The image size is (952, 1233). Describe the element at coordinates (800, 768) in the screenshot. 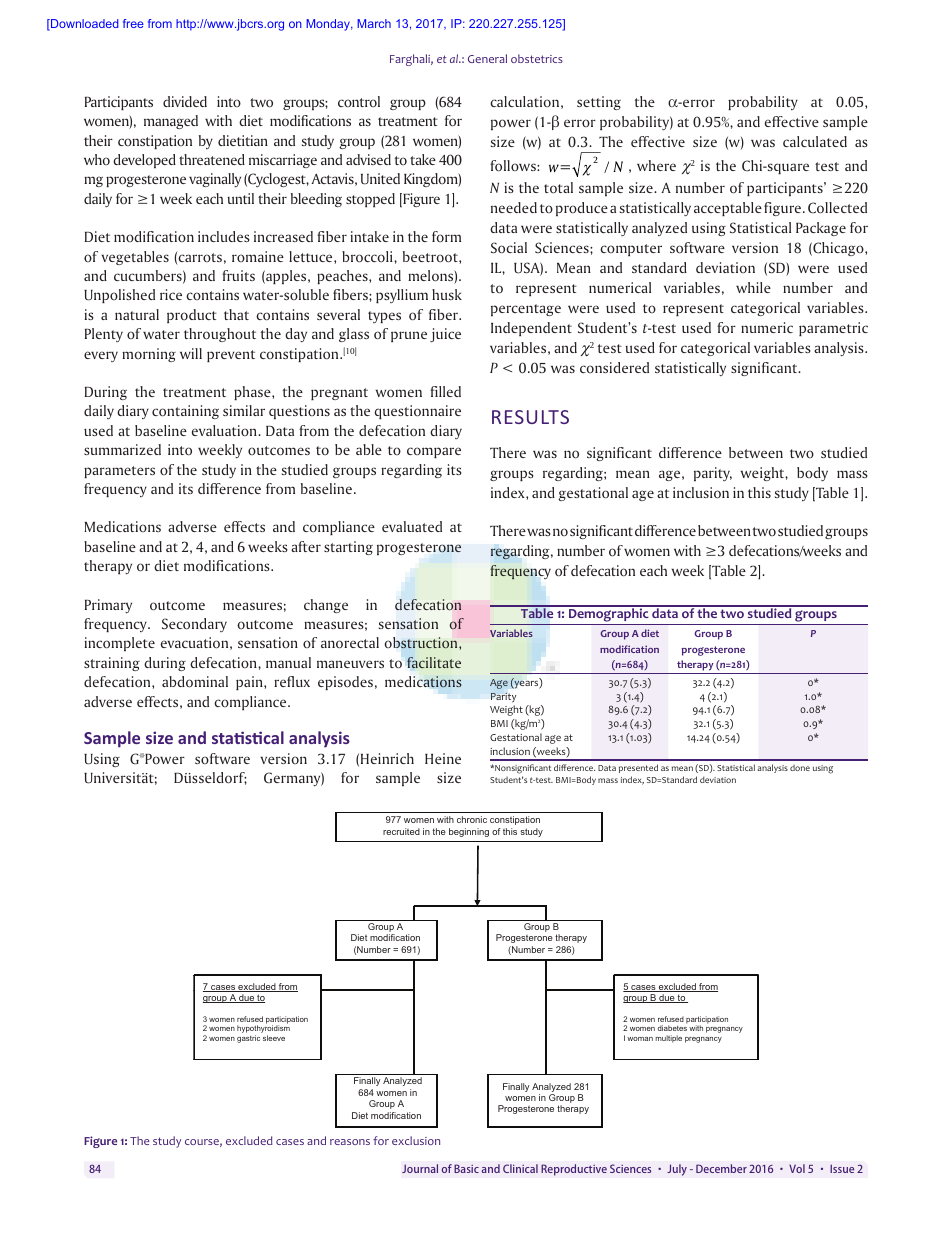

I see `done` at that location.
